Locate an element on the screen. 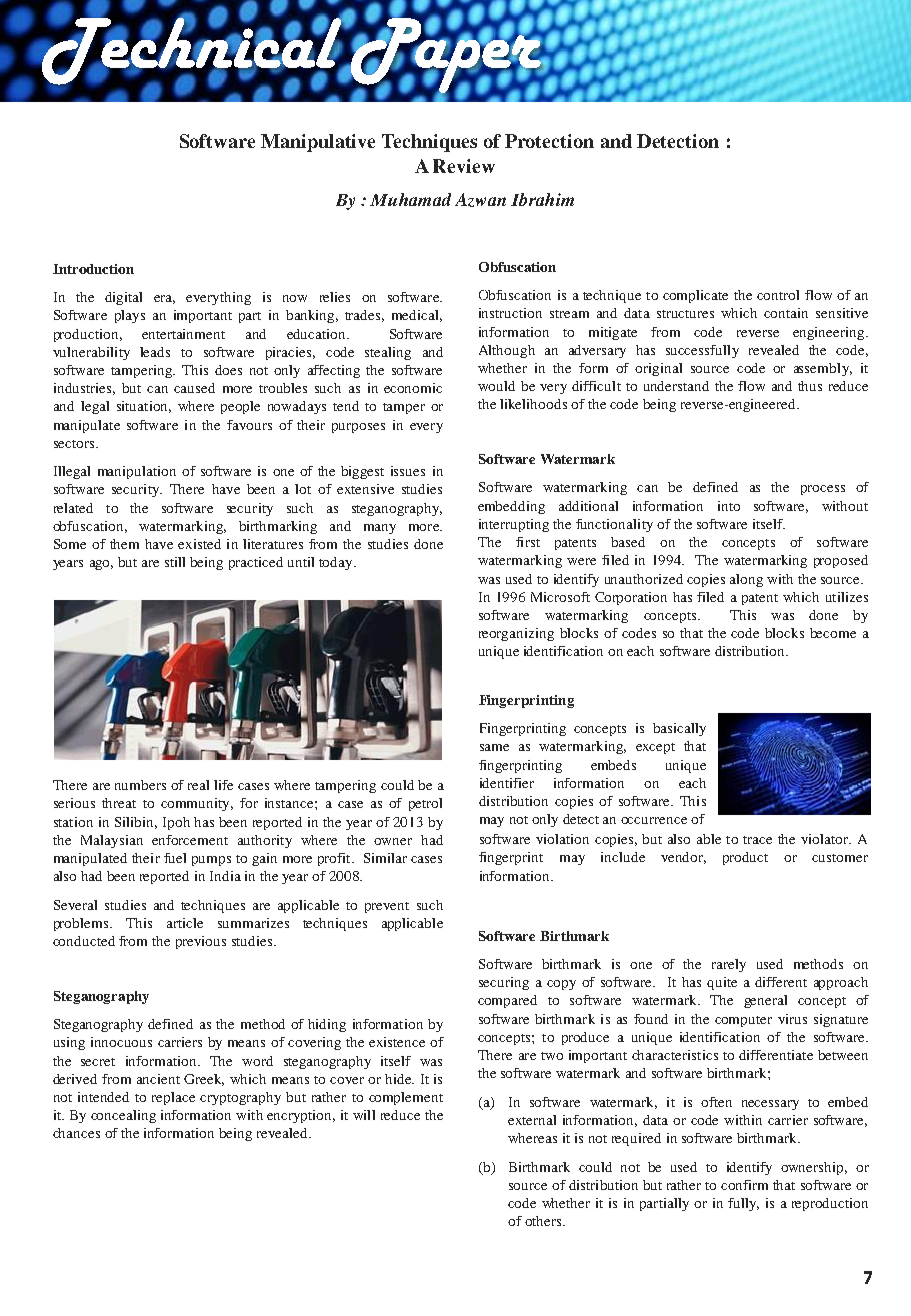 The height and width of the screenshot is (1316, 911). prevent is located at coordinates (387, 907).
